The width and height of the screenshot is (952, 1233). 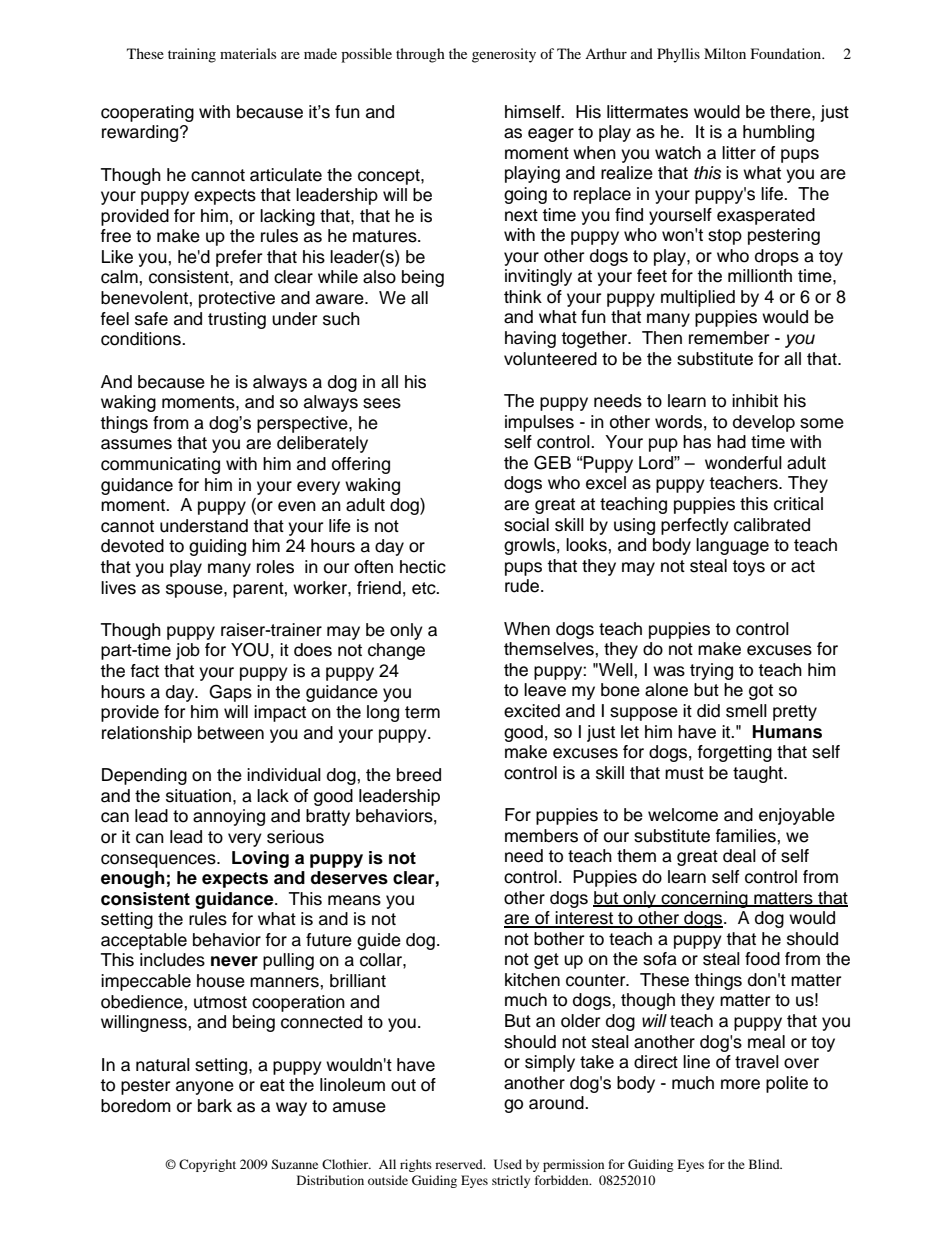 I want to click on etc, so click(x=425, y=588).
